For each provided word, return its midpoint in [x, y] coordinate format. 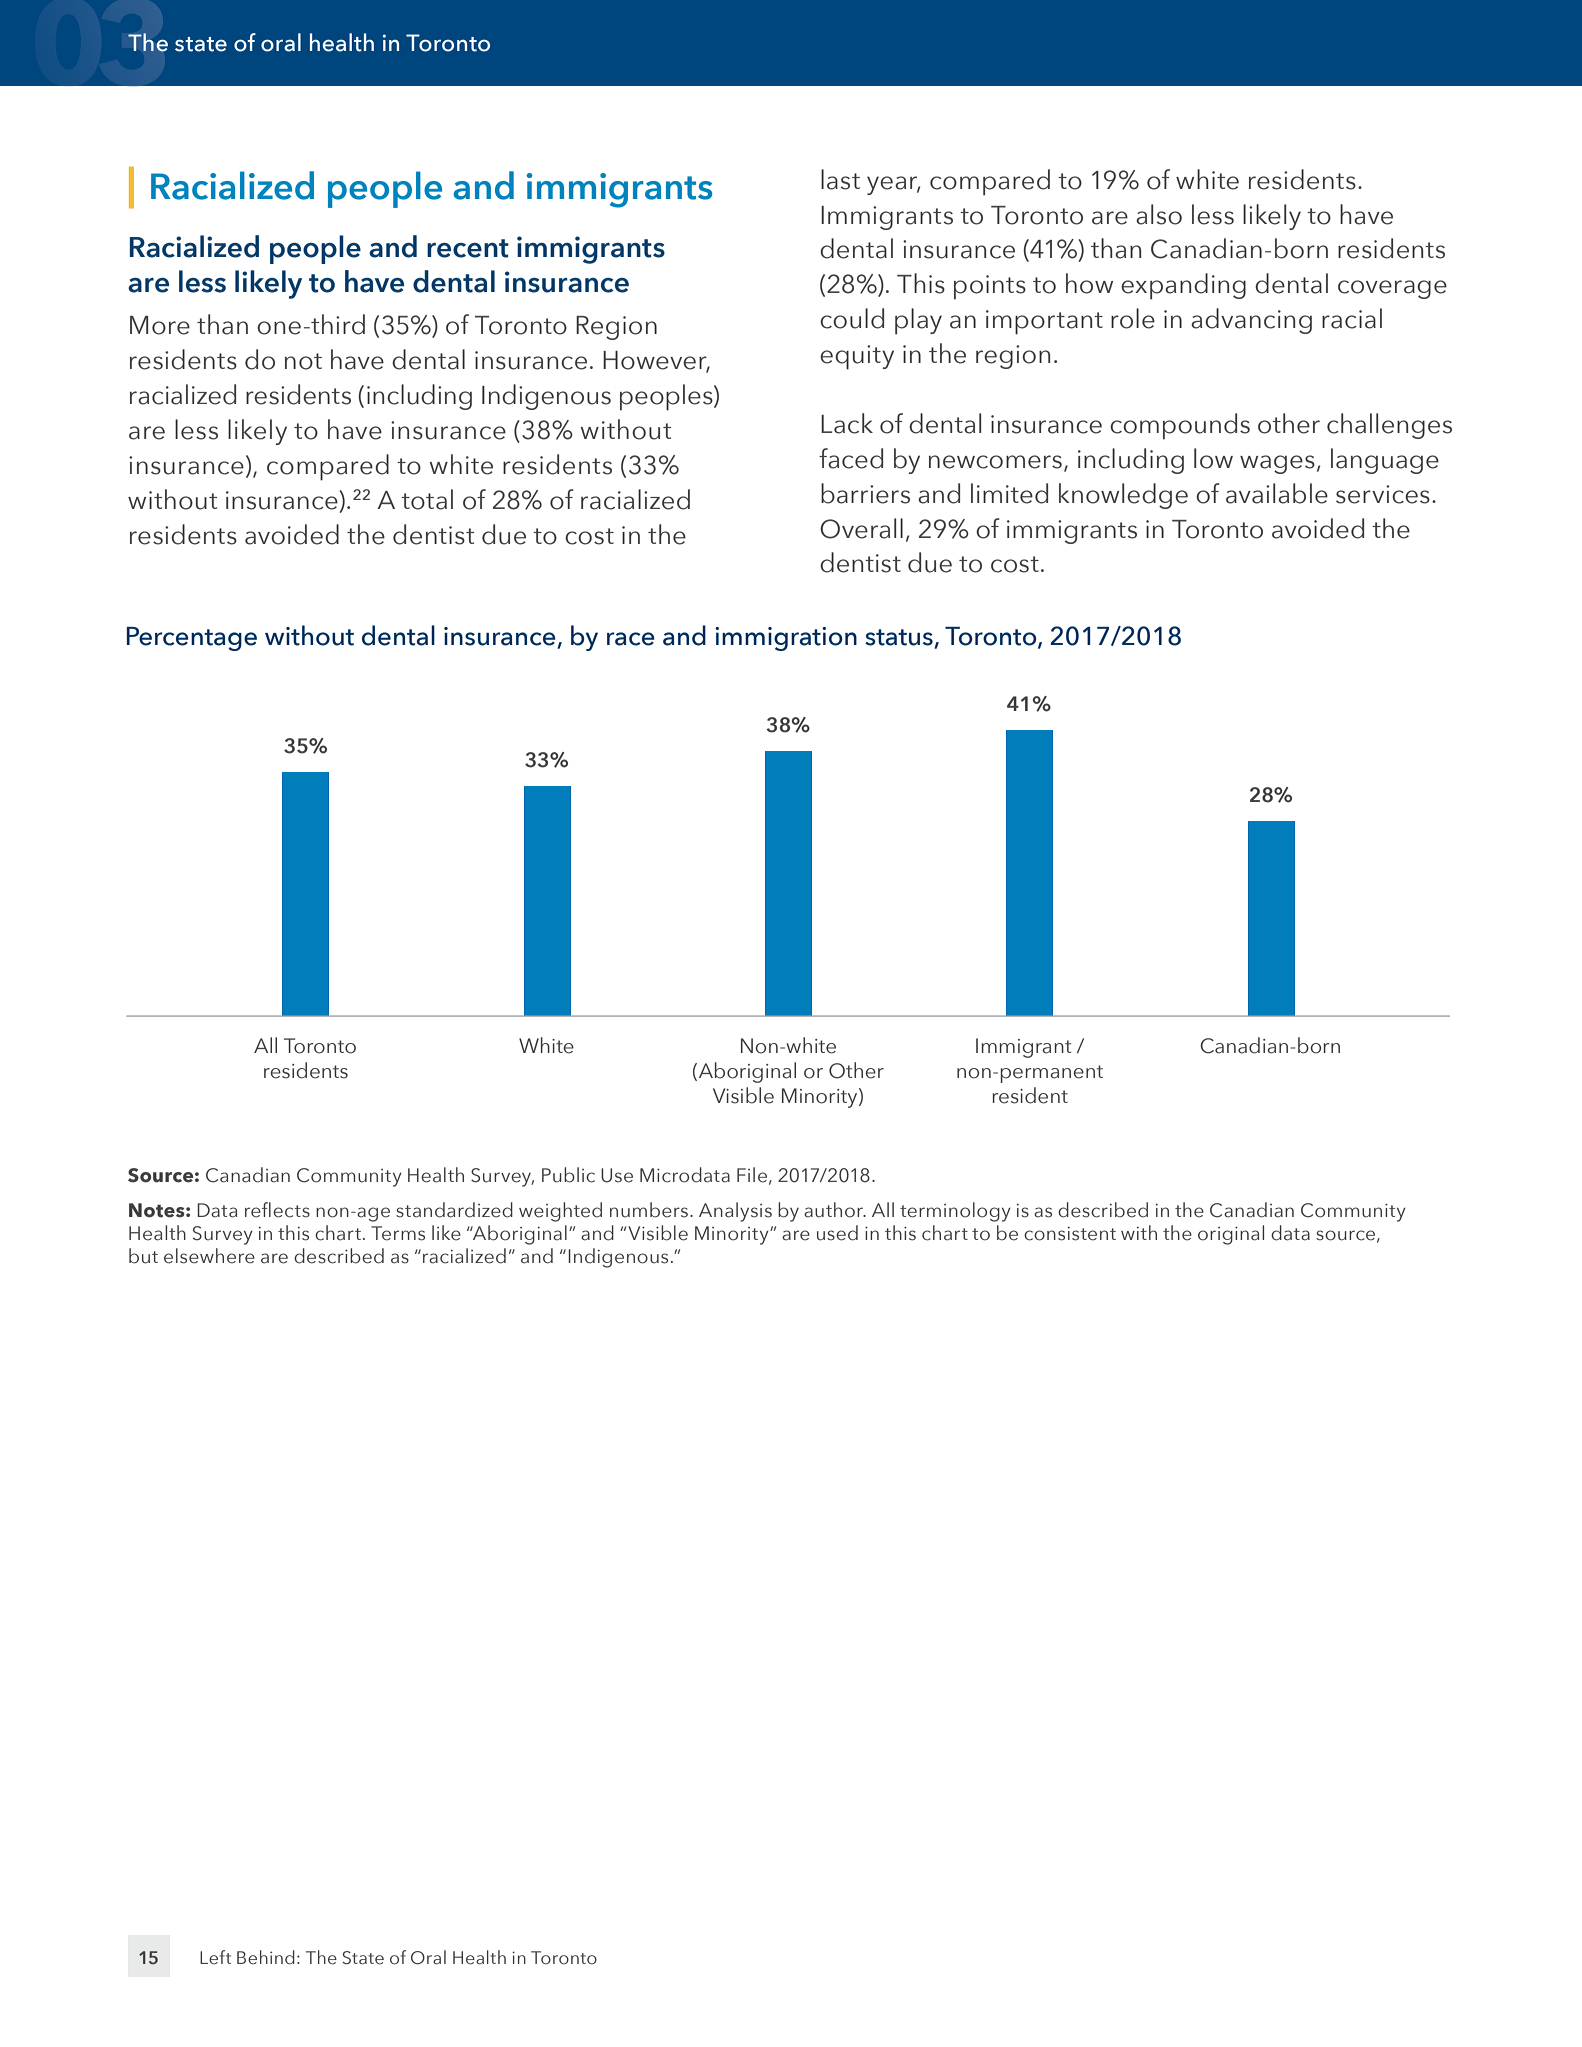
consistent [1070, 1234]
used [837, 1233]
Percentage [192, 639]
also [1159, 214]
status [900, 638]
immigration [786, 639]
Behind [266, 1957]
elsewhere [209, 1256]
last [840, 179]
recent [468, 248]
